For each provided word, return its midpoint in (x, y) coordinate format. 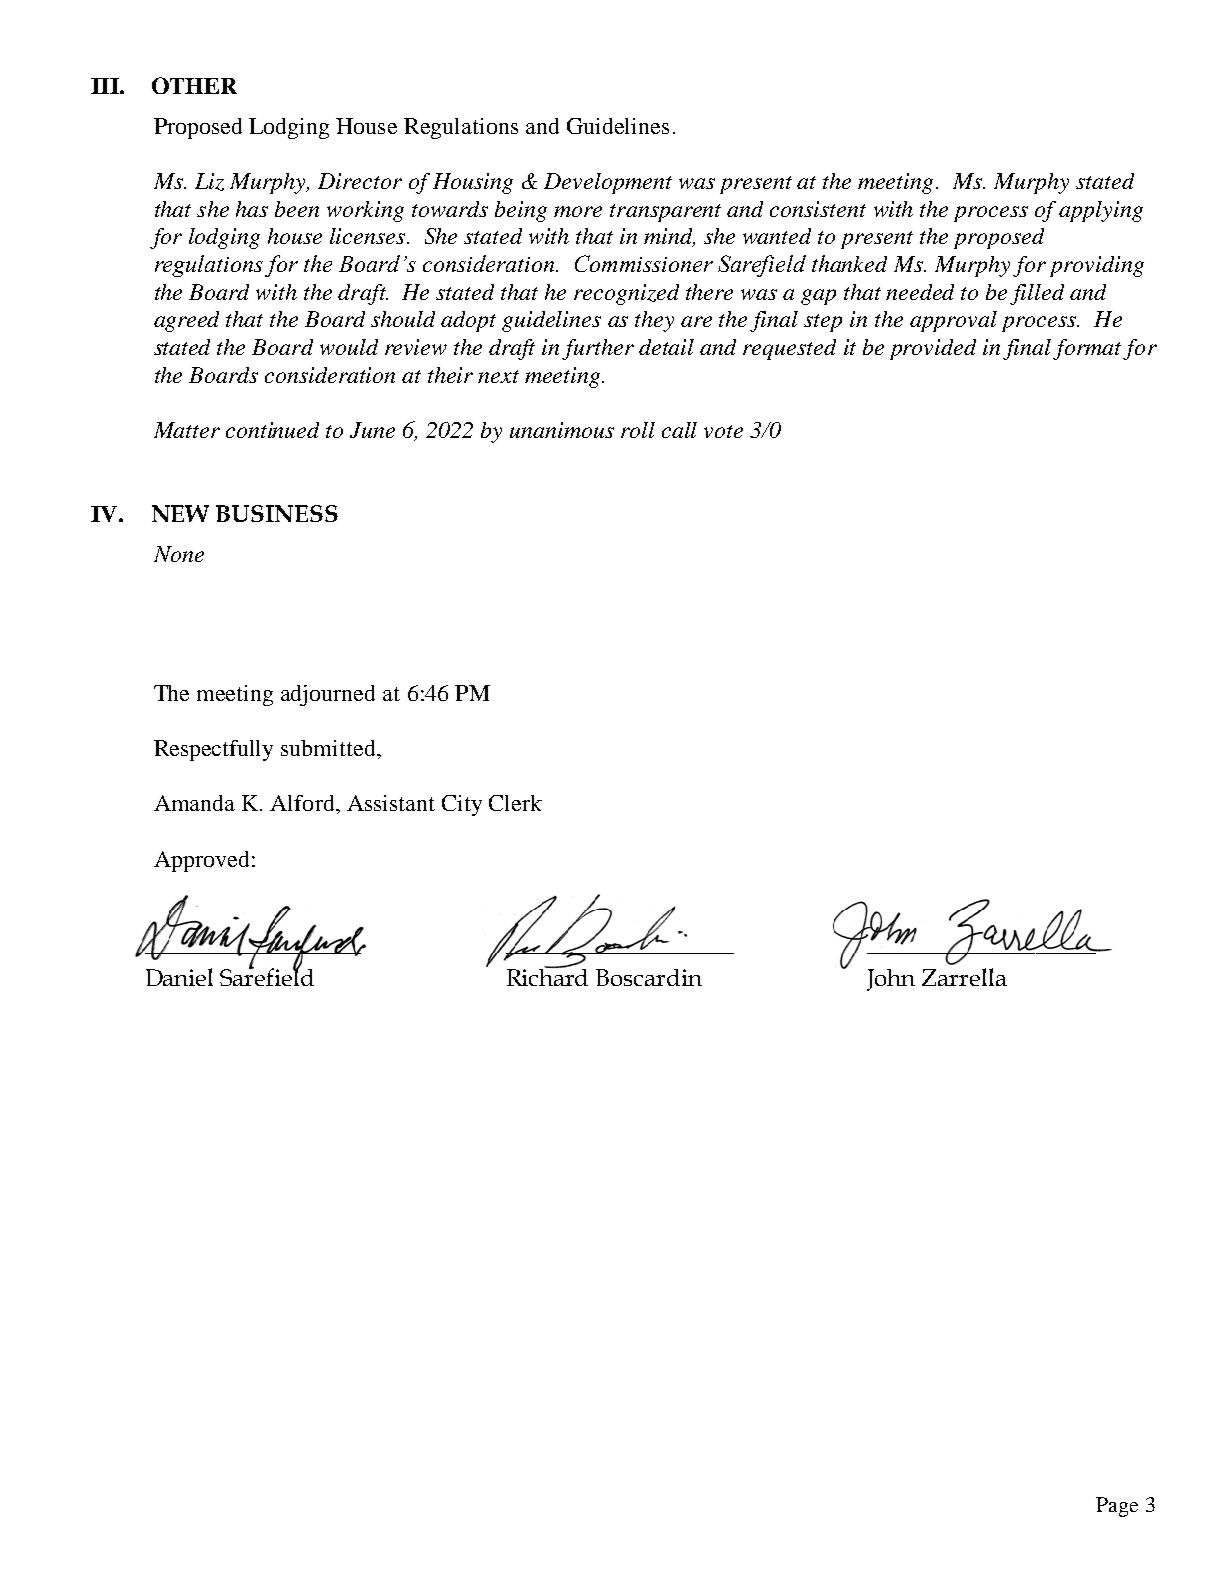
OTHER (194, 85)
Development (608, 183)
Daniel (179, 977)
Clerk (515, 803)
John (891, 980)
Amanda (194, 803)
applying (1101, 211)
